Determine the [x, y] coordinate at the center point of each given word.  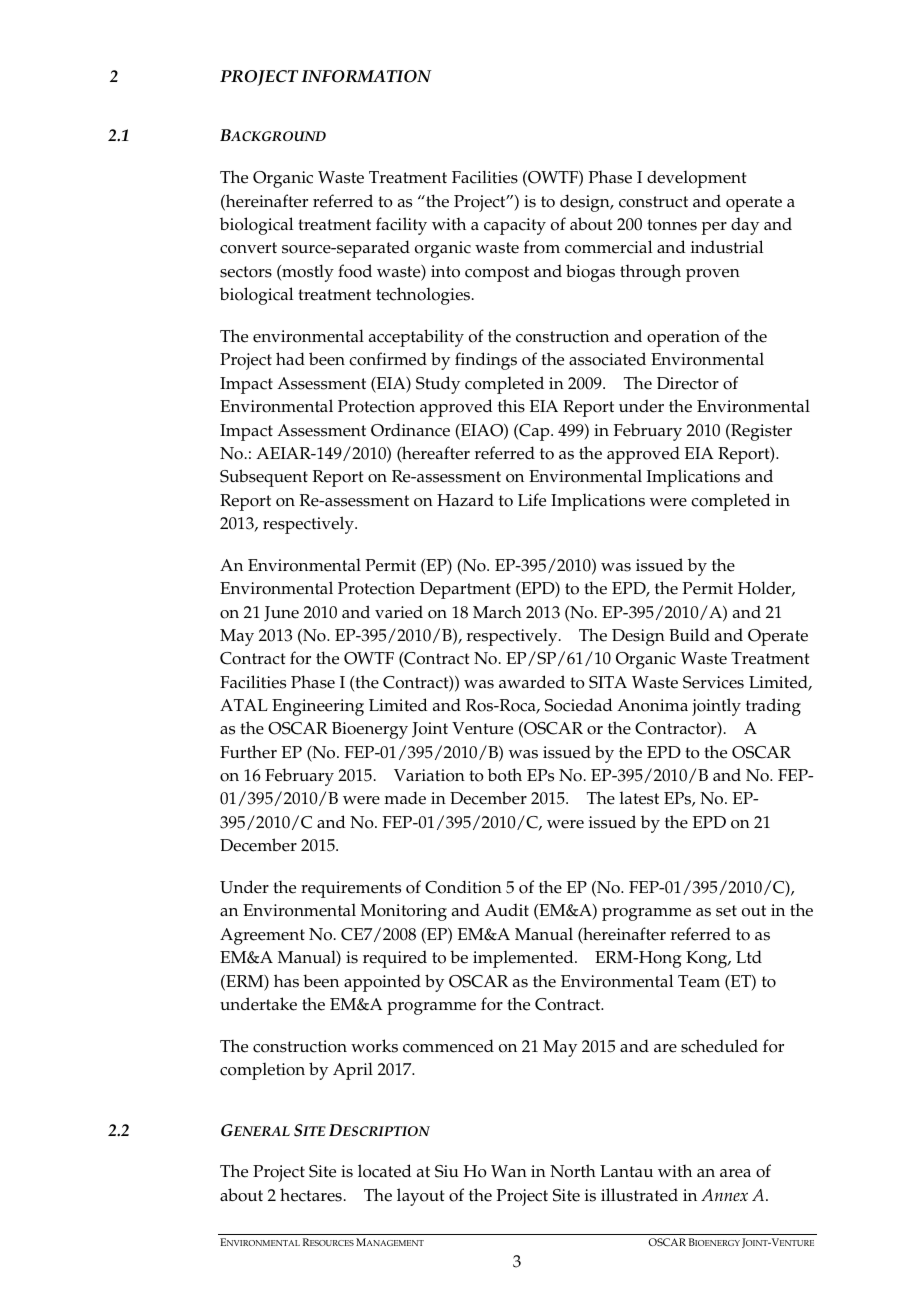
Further [248, 752]
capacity [515, 226]
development [697, 179]
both [505, 775]
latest [639, 798]
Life [532, 500]
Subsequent [264, 478]
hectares [311, 1195]
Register [760, 432]
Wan [509, 1171]
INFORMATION [366, 76]
